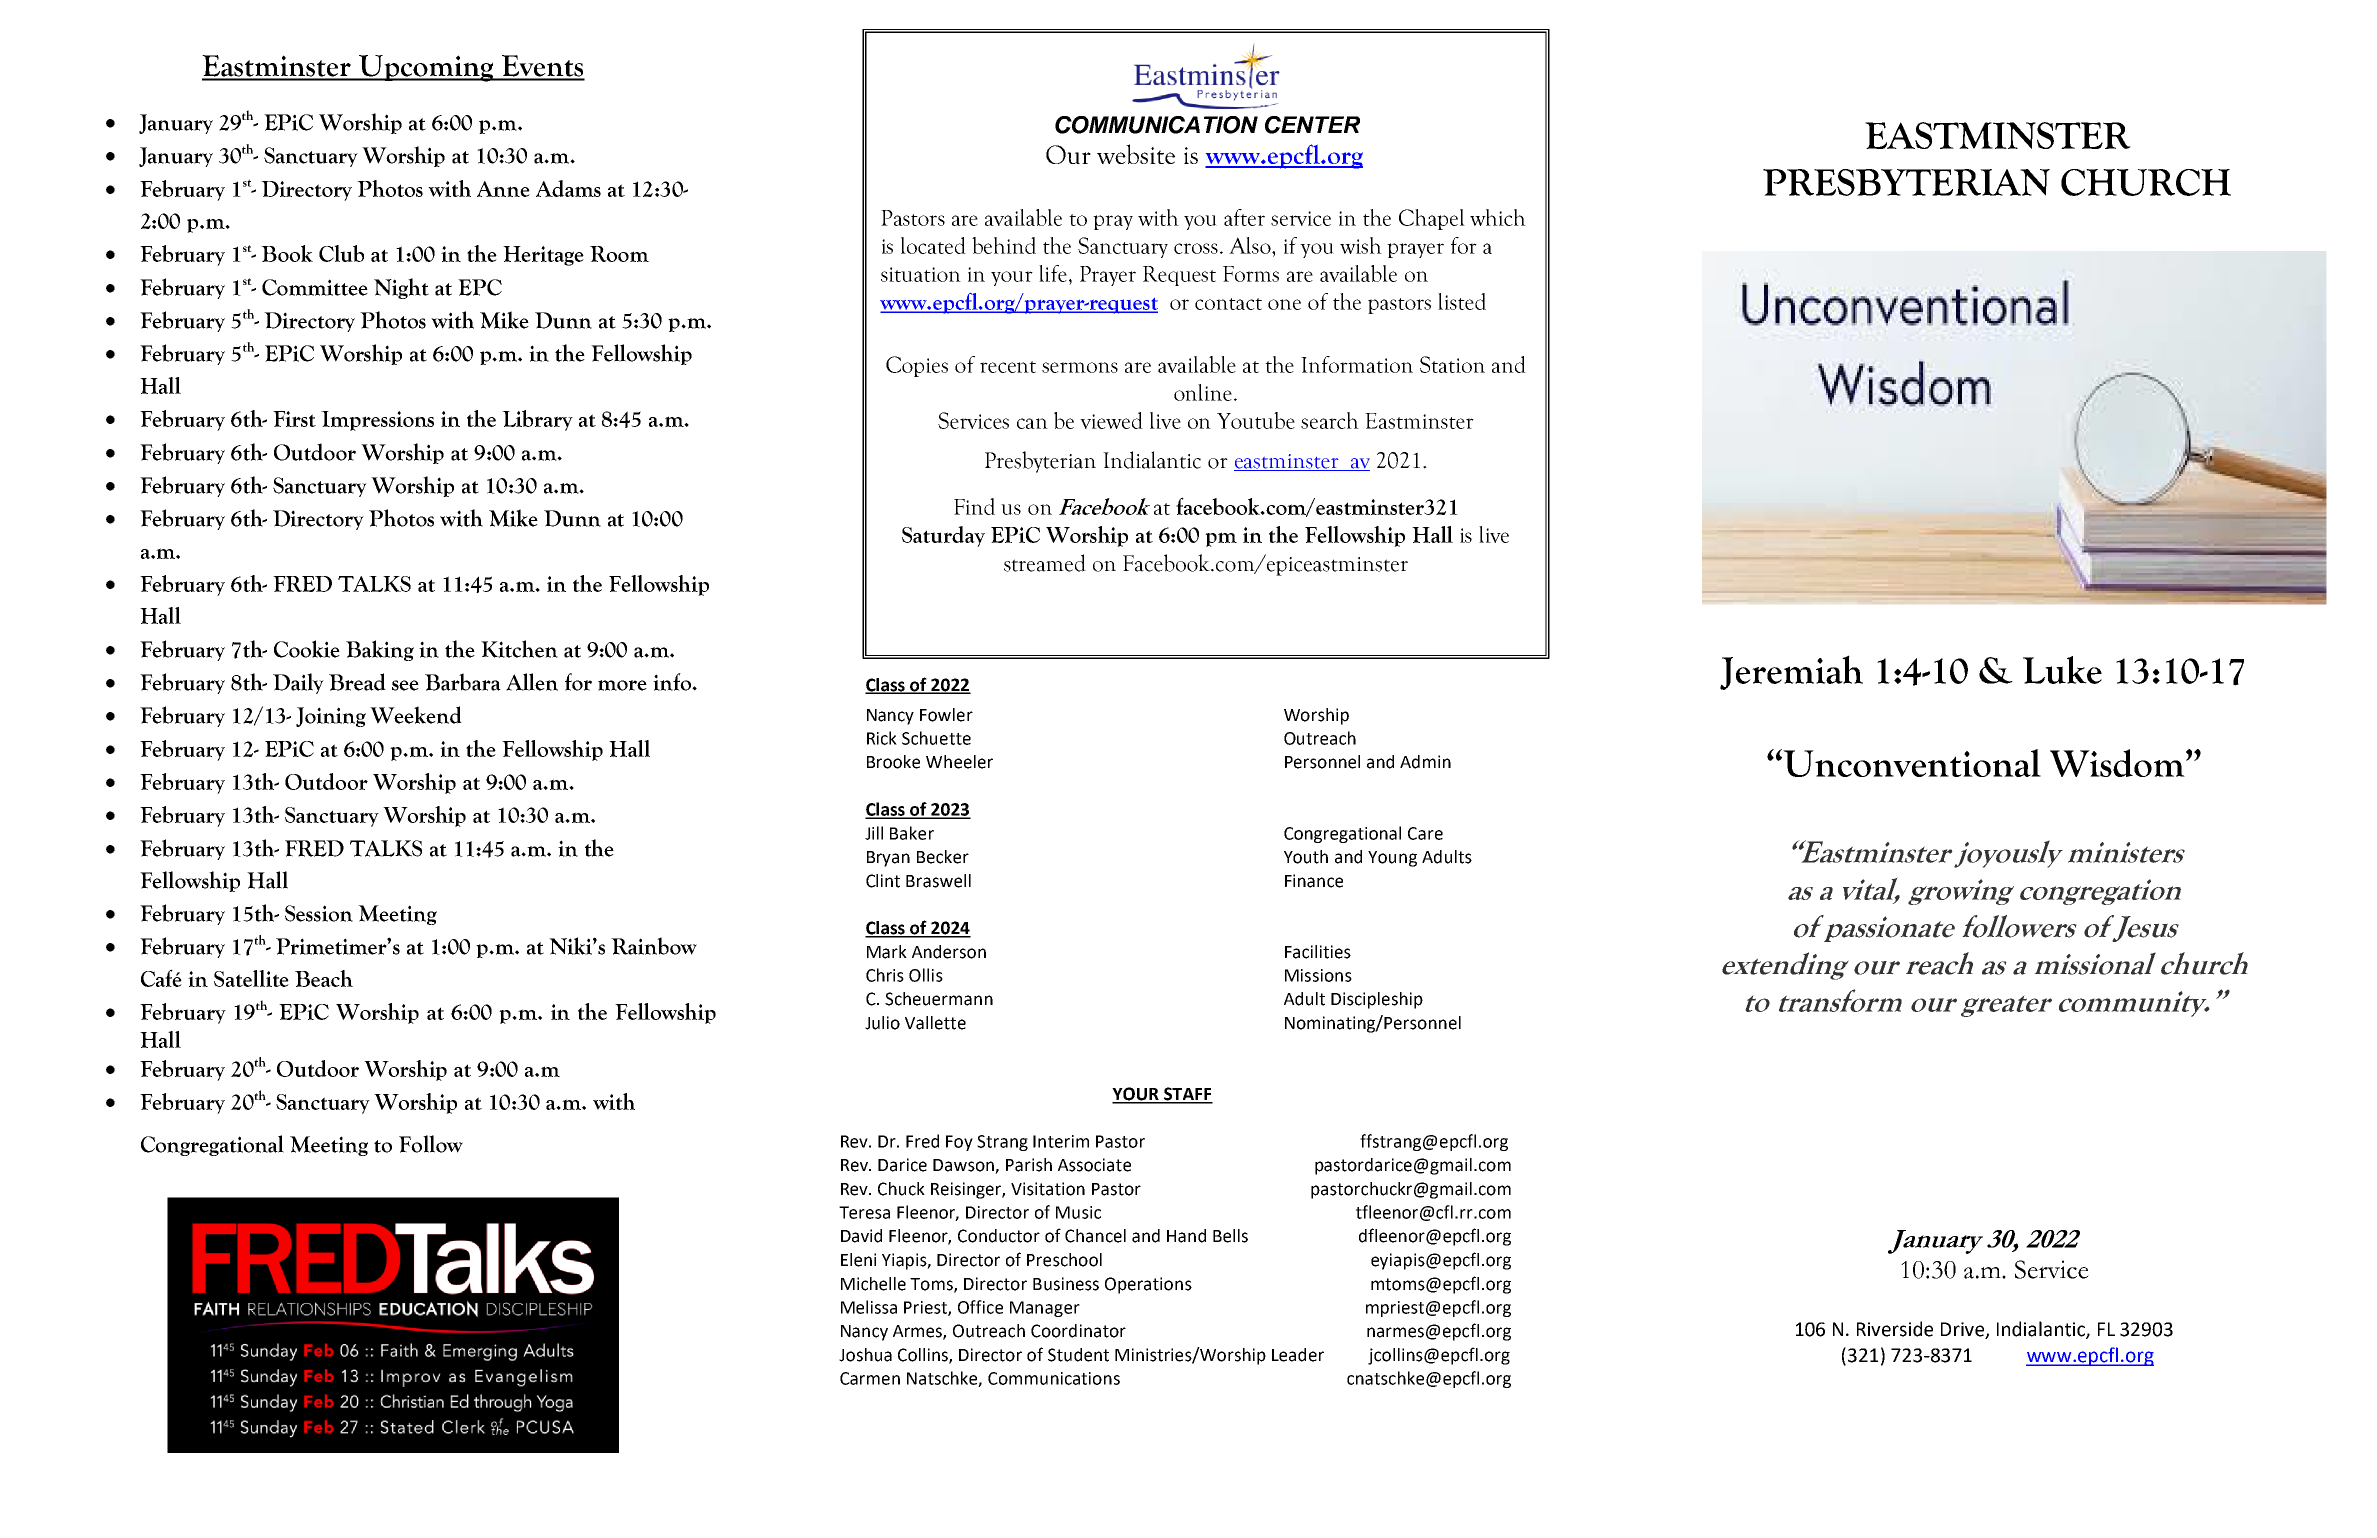  What do you see at coordinates (416, 715) in the screenshot?
I see `Weekend` at bounding box center [416, 715].
